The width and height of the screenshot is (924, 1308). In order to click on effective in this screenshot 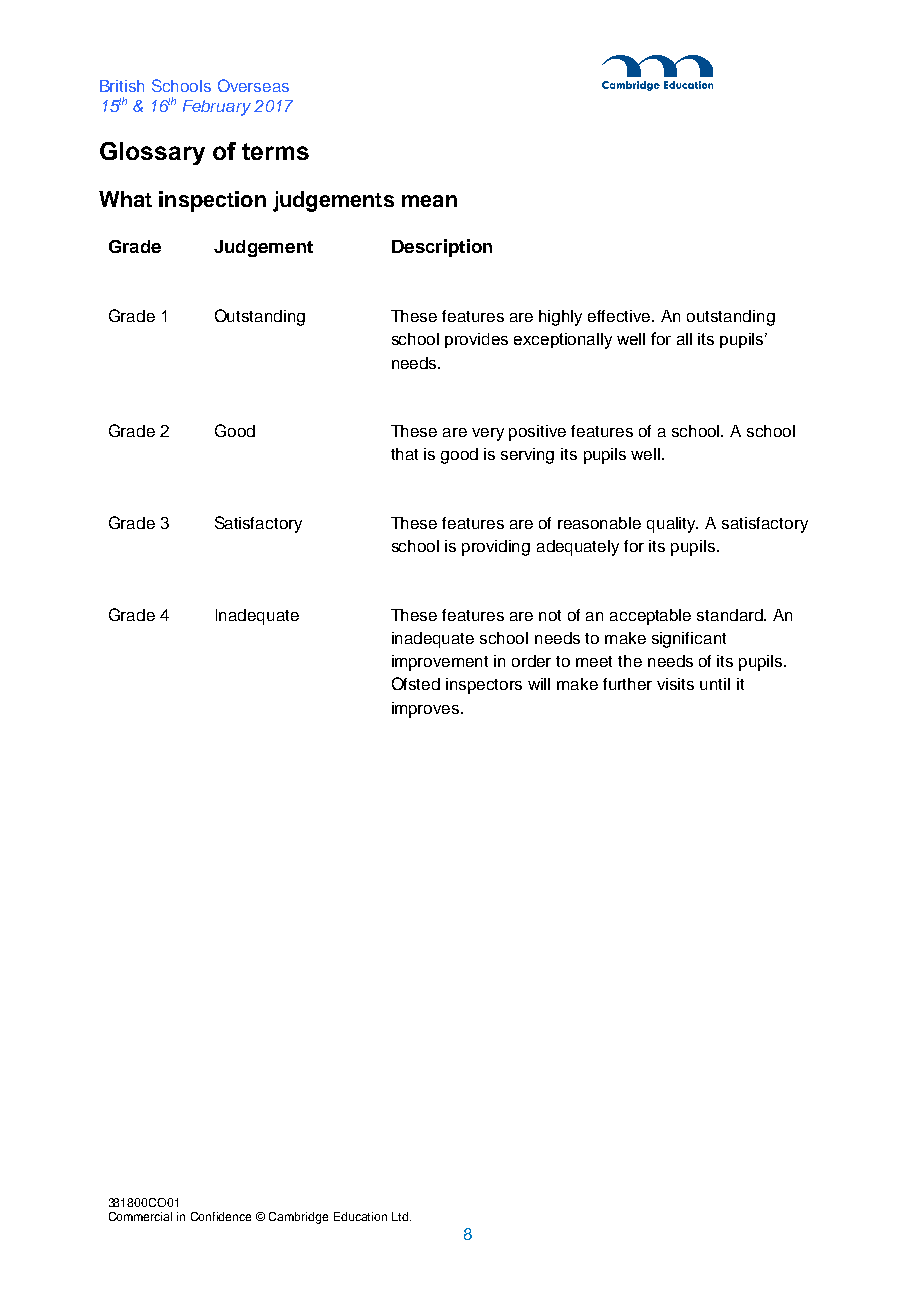, I will do `click(621, 316)`.
